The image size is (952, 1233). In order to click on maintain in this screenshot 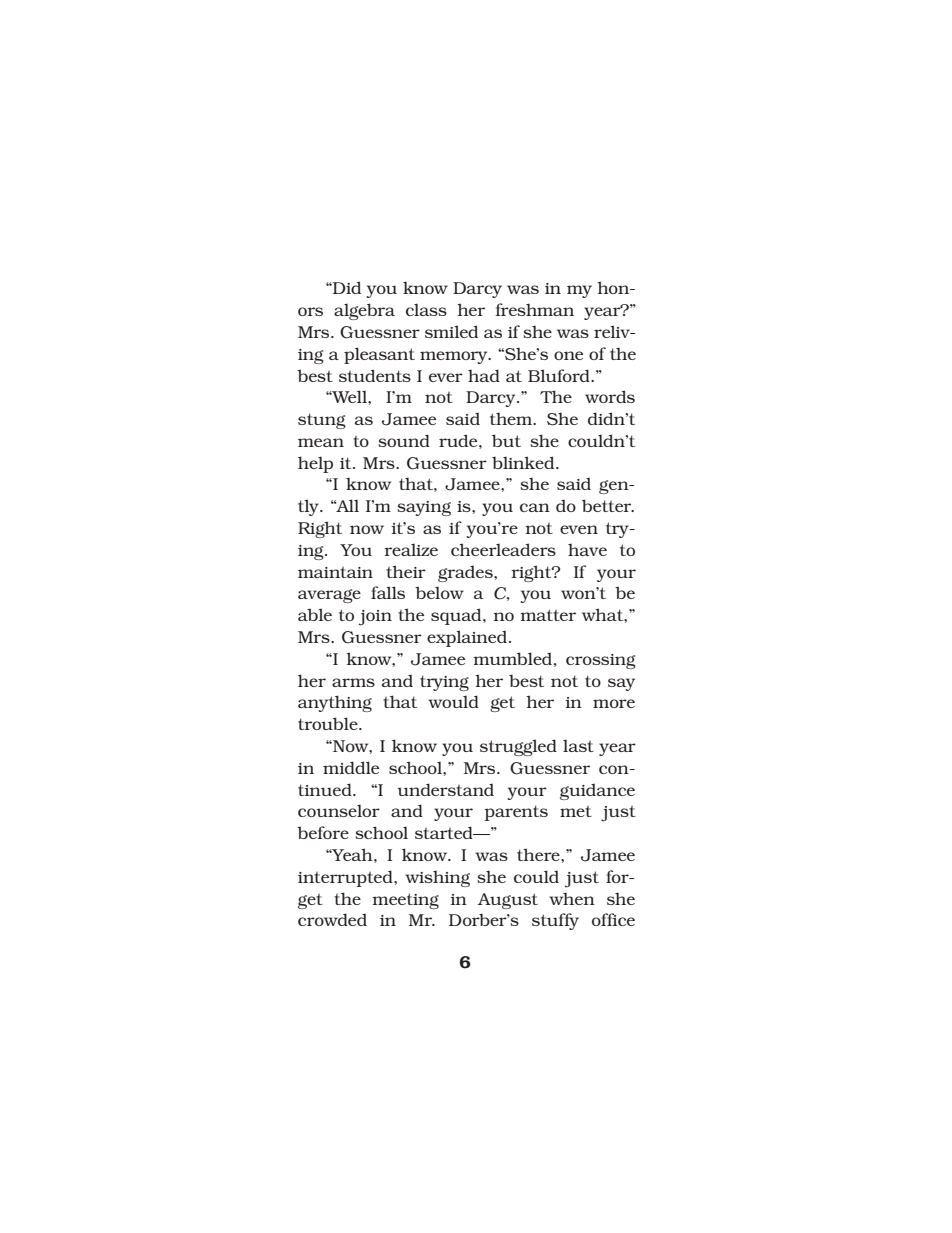, I will do `click(335, 572)`.
